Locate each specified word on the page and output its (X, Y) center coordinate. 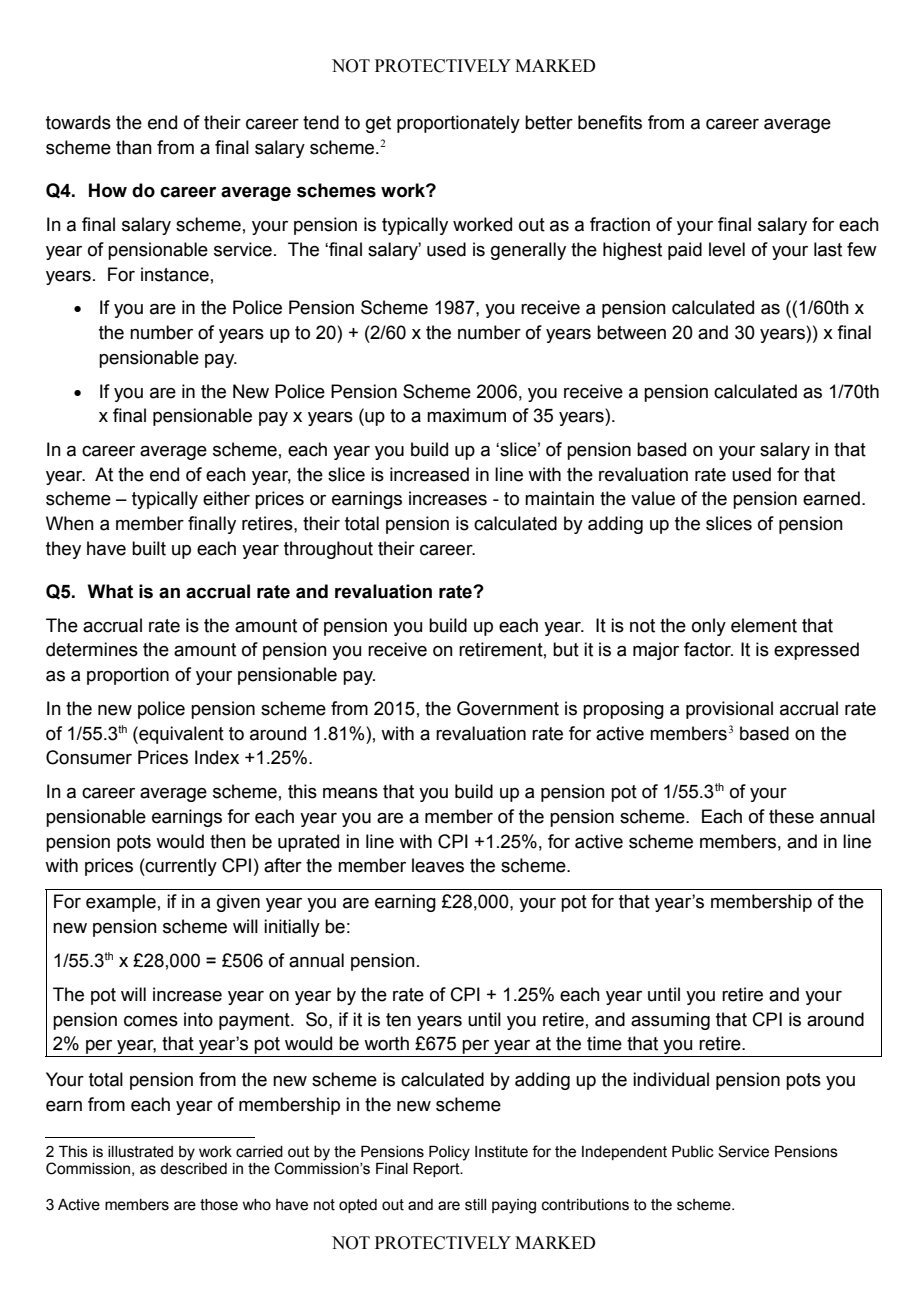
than (134, 147)
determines (92, 649)
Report (437, 1169)
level (727, 249)
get (378, 124)
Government (508, 708)
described (193, 1169)
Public (693, 1151)
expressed (816, 651)
